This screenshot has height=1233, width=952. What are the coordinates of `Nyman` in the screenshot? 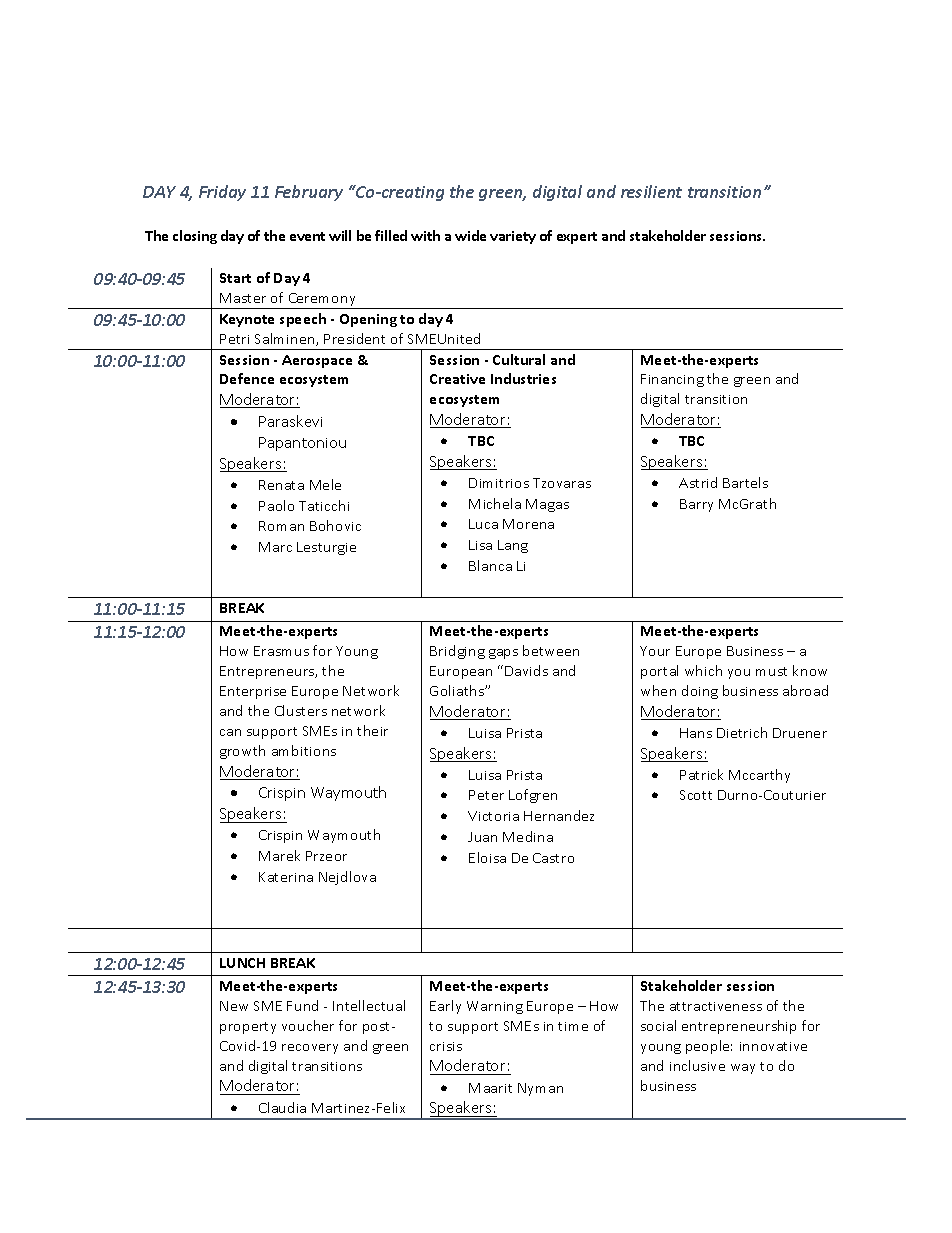 It's located at (540, 1089).
